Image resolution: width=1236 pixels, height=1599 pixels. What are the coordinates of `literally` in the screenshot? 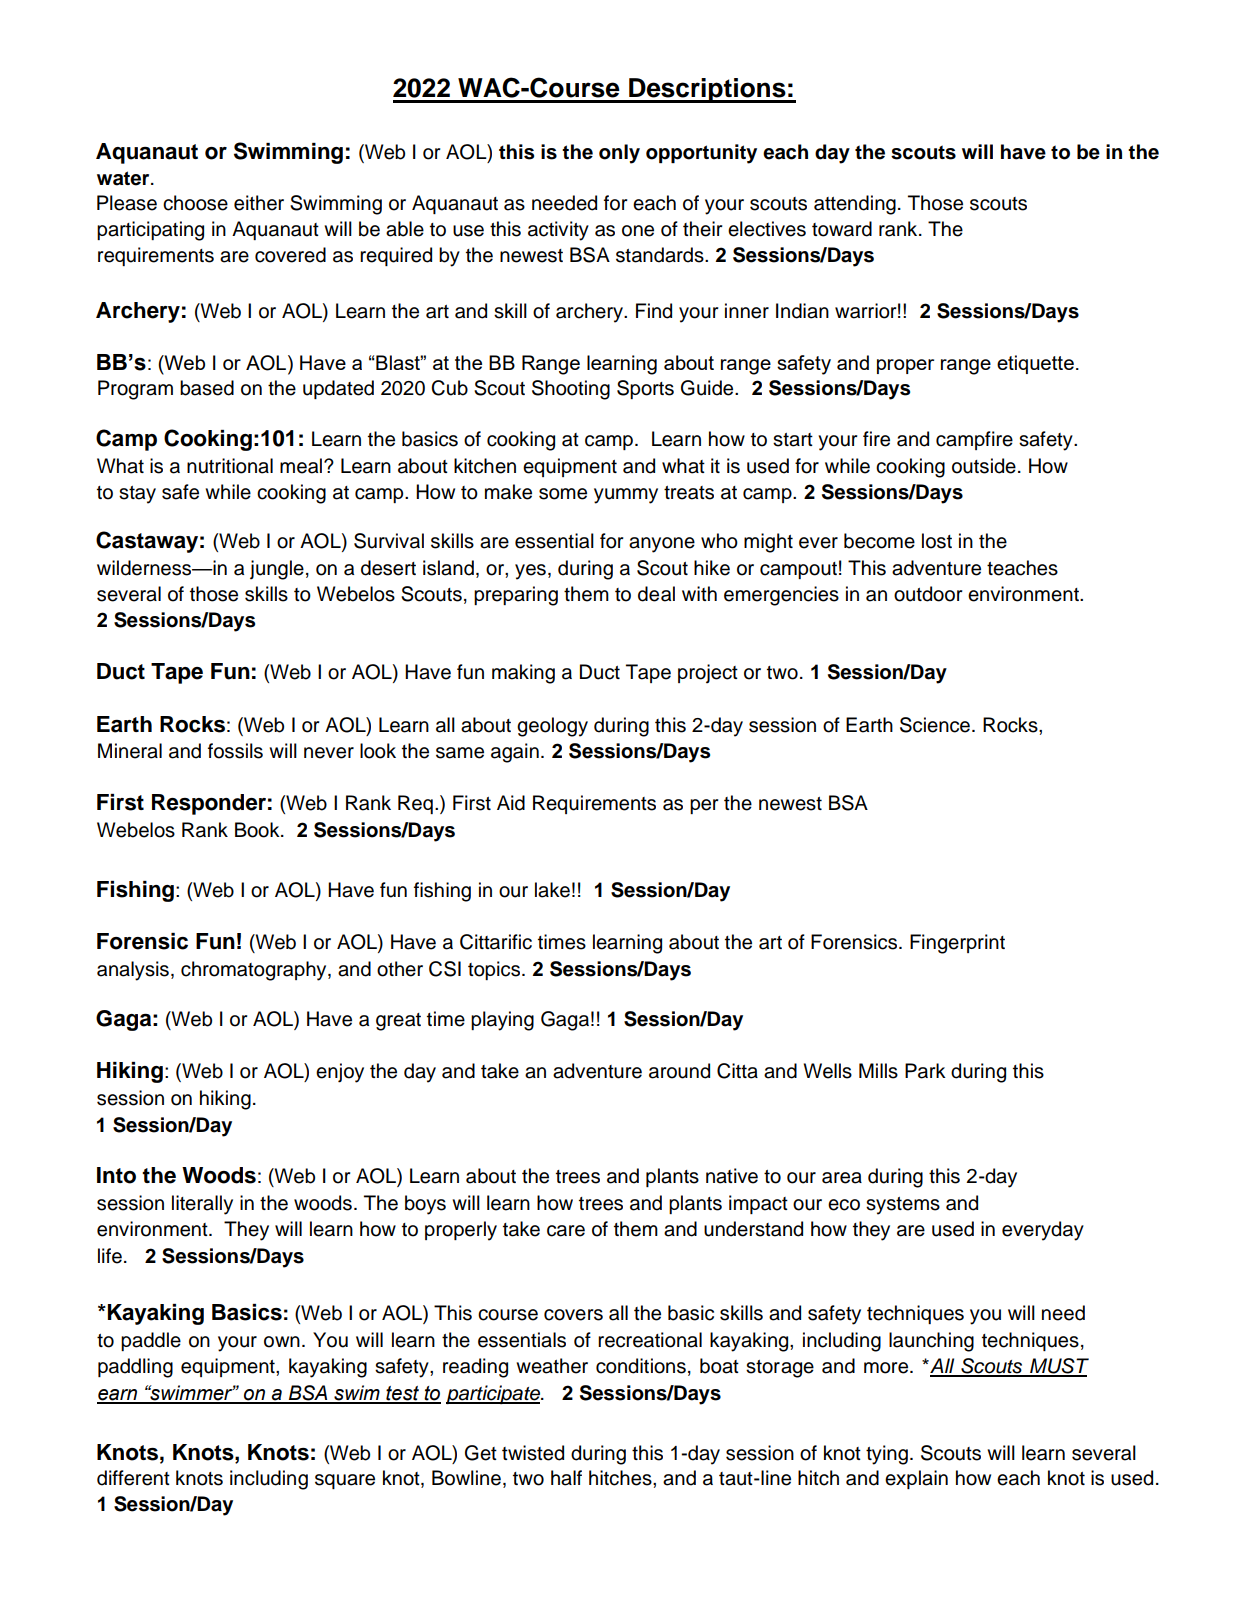 It's located at (202, 1205).
